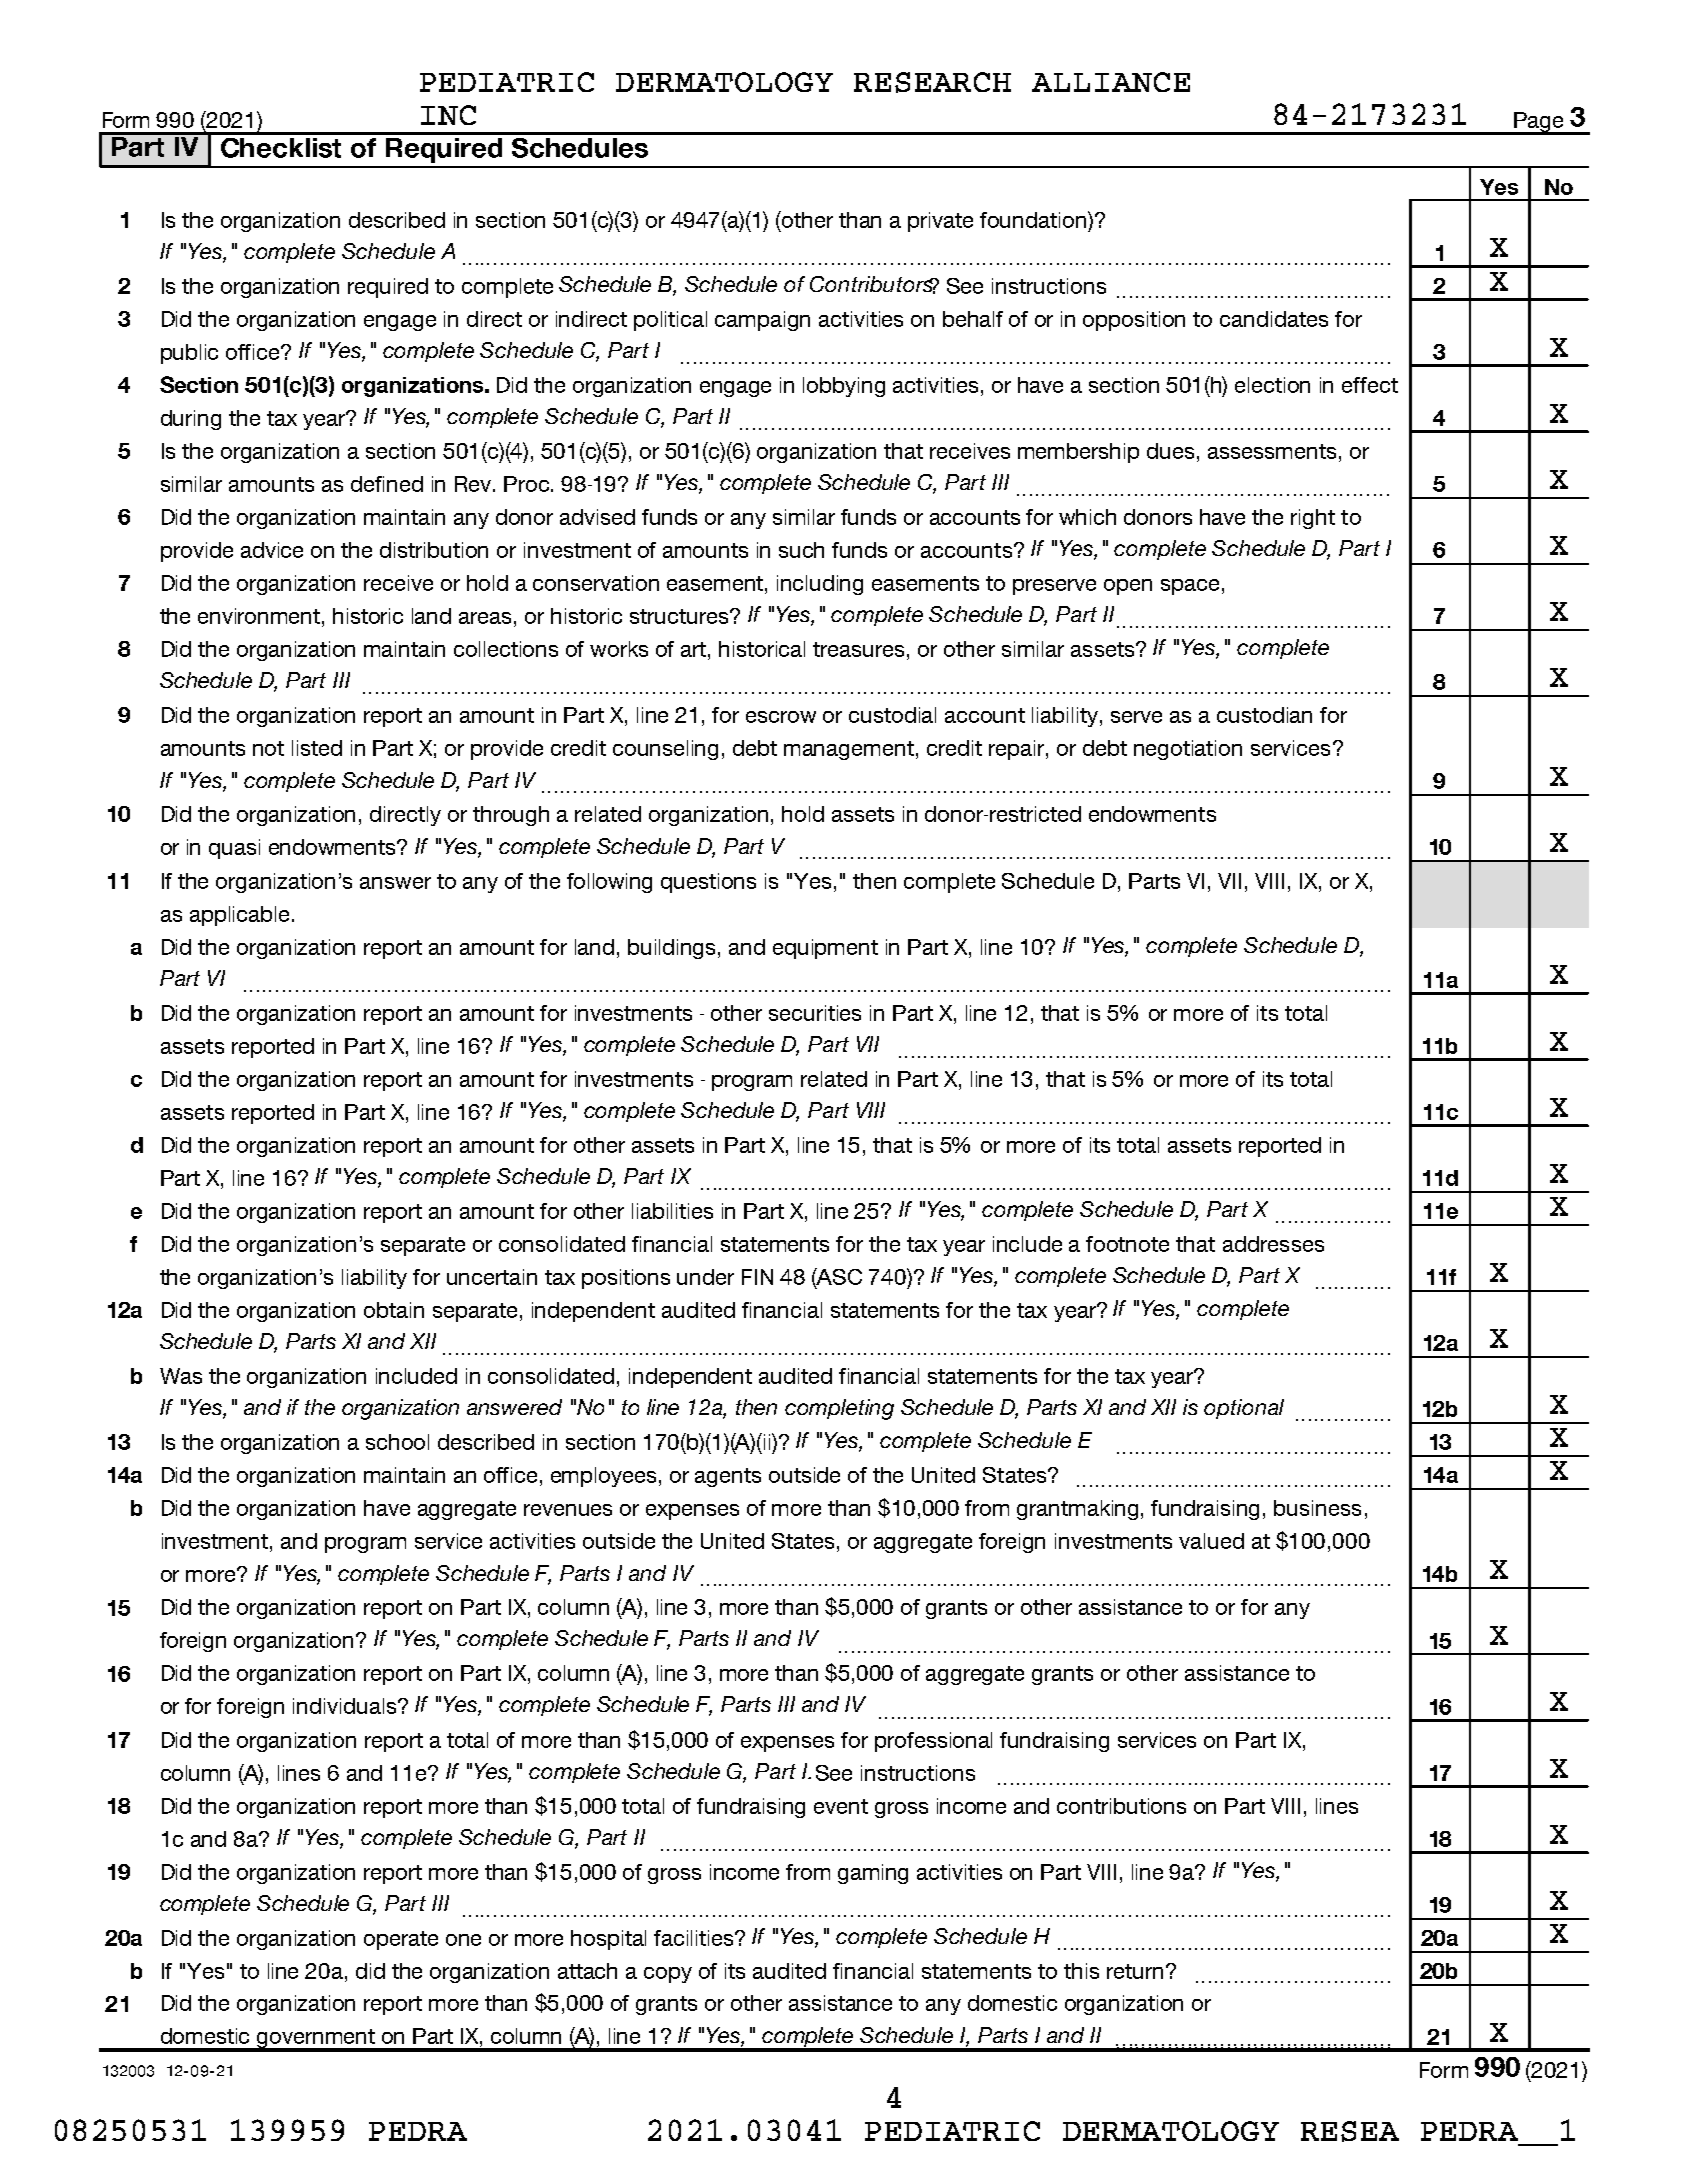  I want to click on public, so click(189, 354).
